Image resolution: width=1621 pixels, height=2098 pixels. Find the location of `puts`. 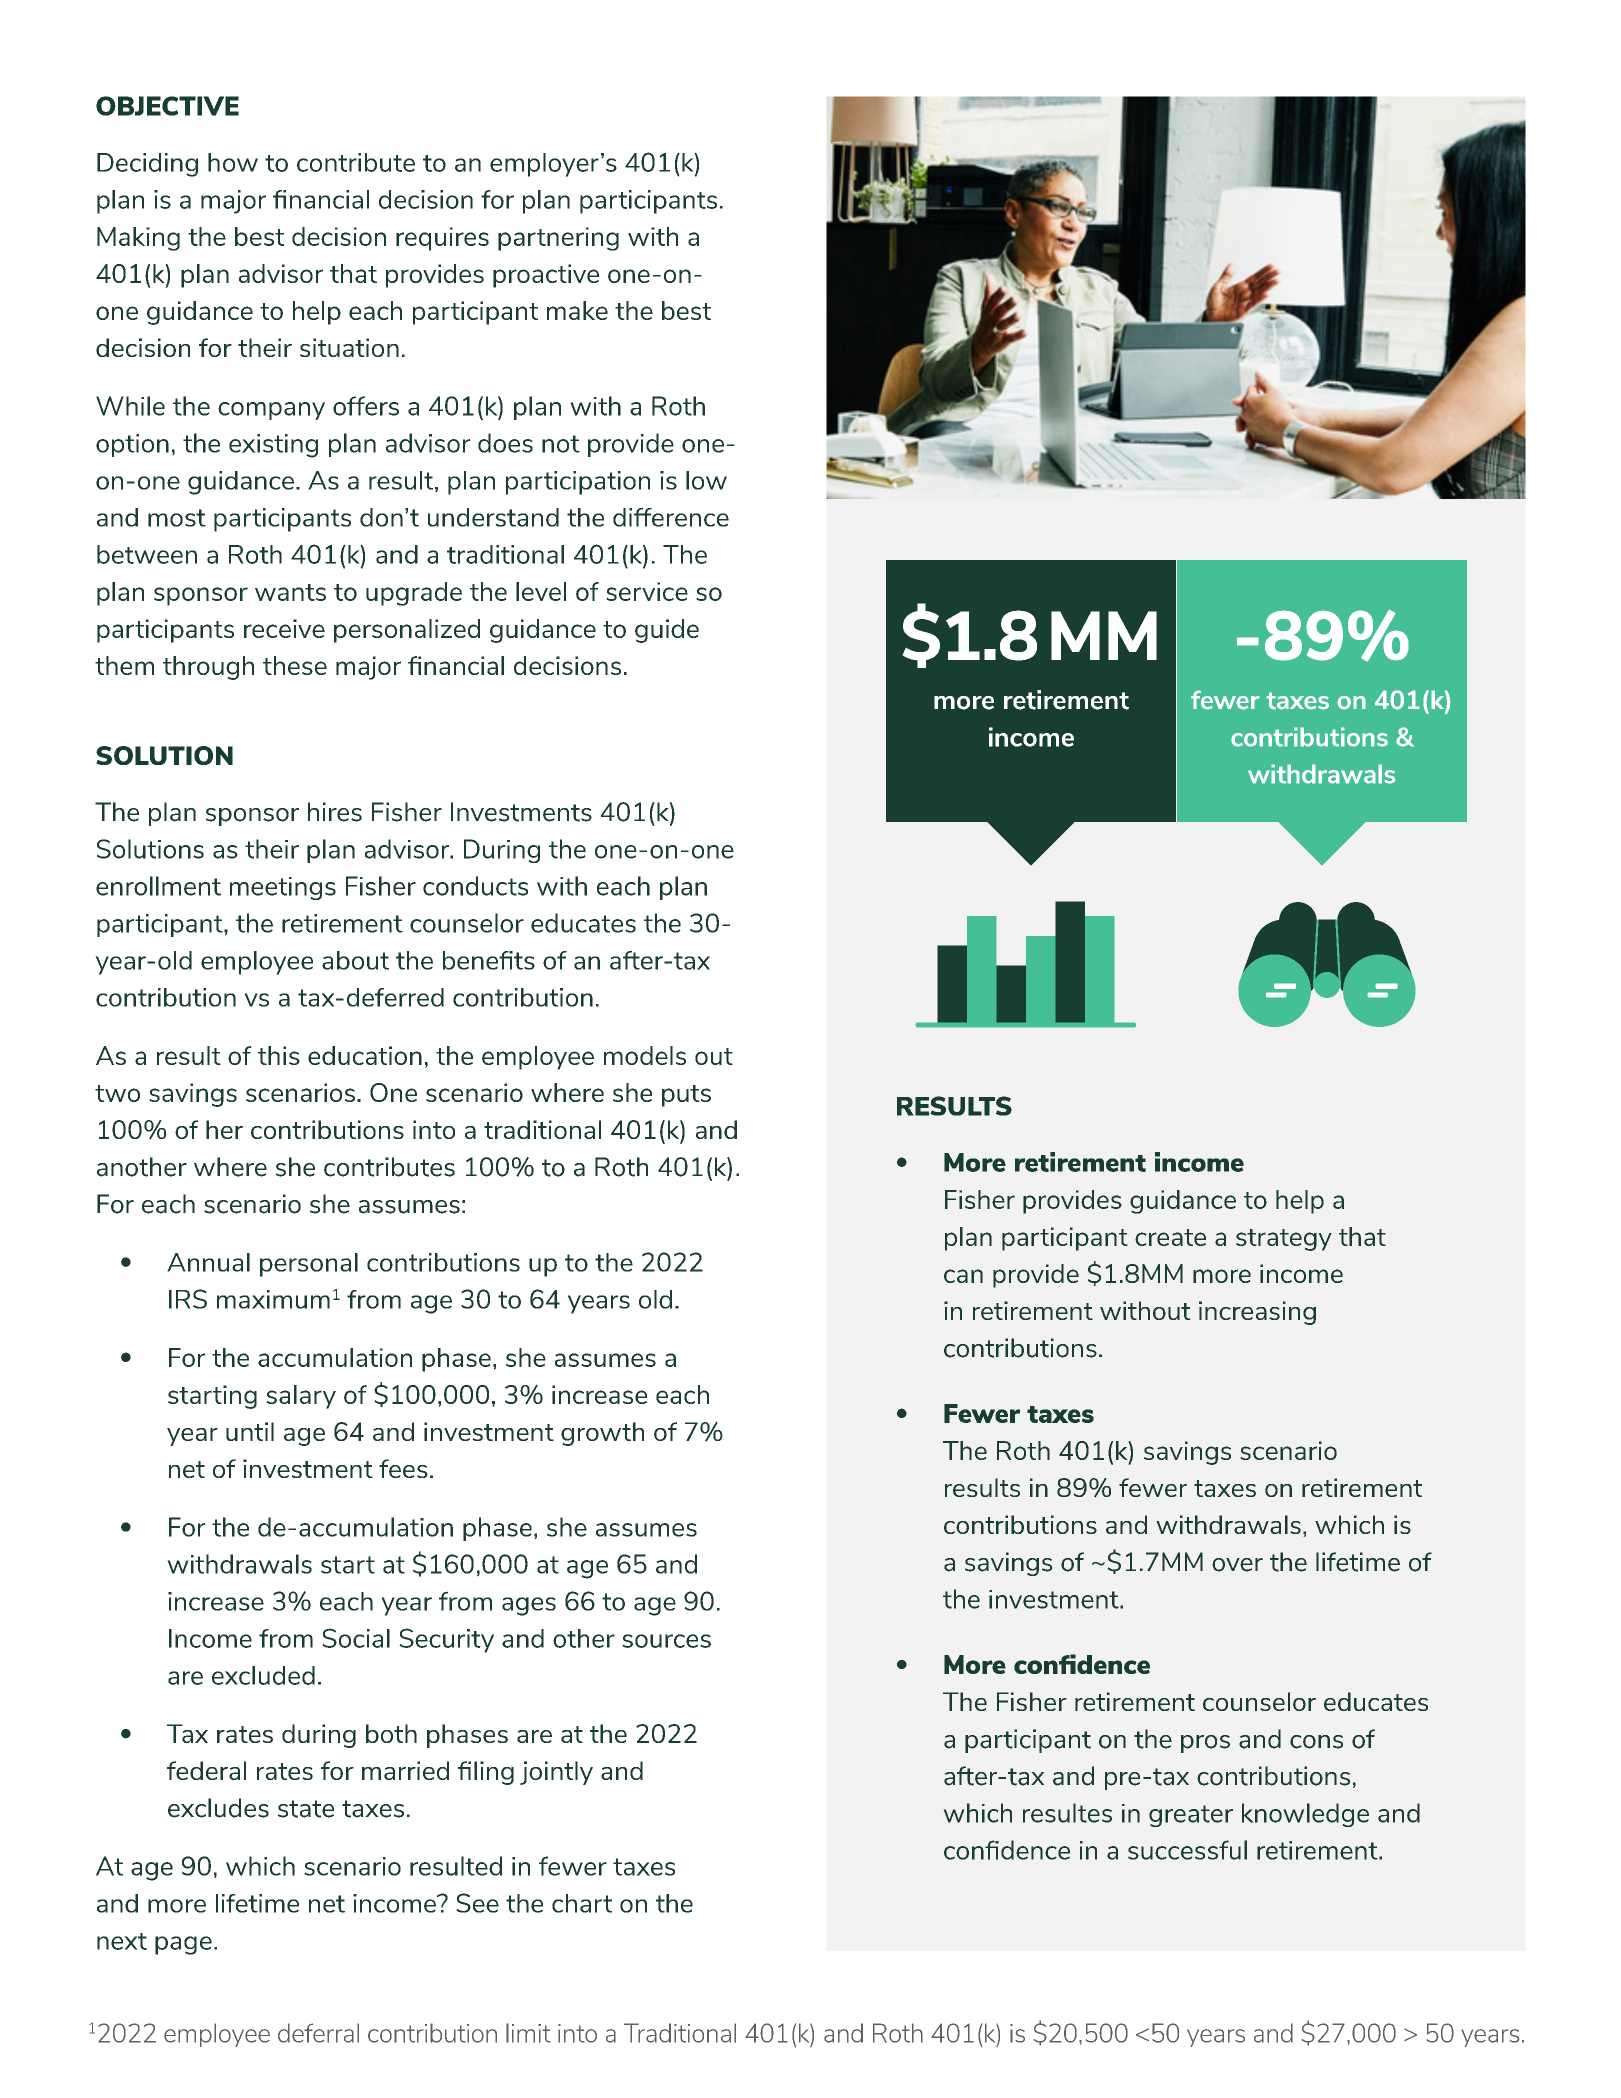

puts is located at coordinates (686, 1096).
